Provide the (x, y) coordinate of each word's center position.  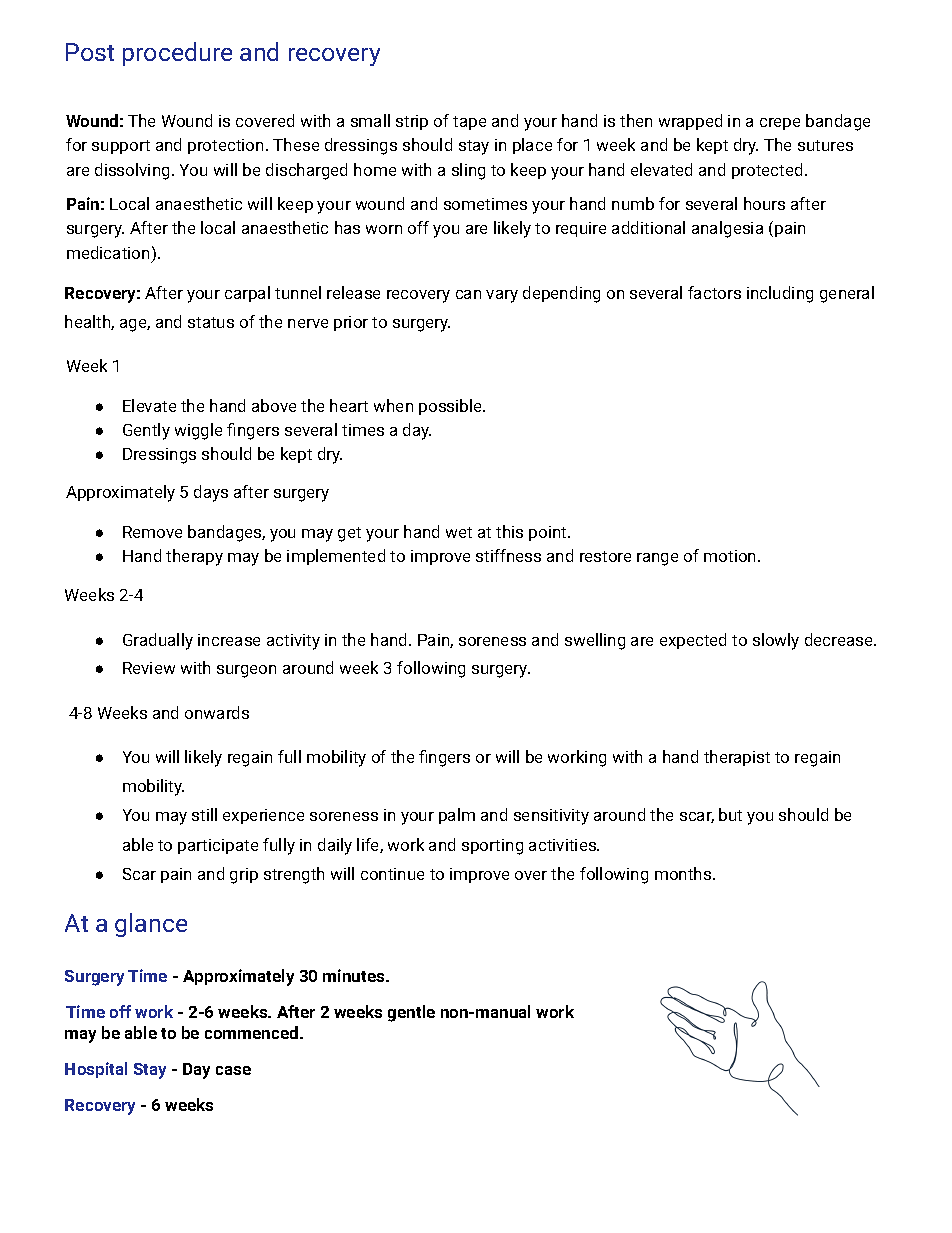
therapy (194, 557)
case (233, 1070)
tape (469, 123)
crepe (780, 124)
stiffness (508, 555)
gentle (411, 1013)
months (684, 873)
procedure (177, 54)
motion (731, 556)
